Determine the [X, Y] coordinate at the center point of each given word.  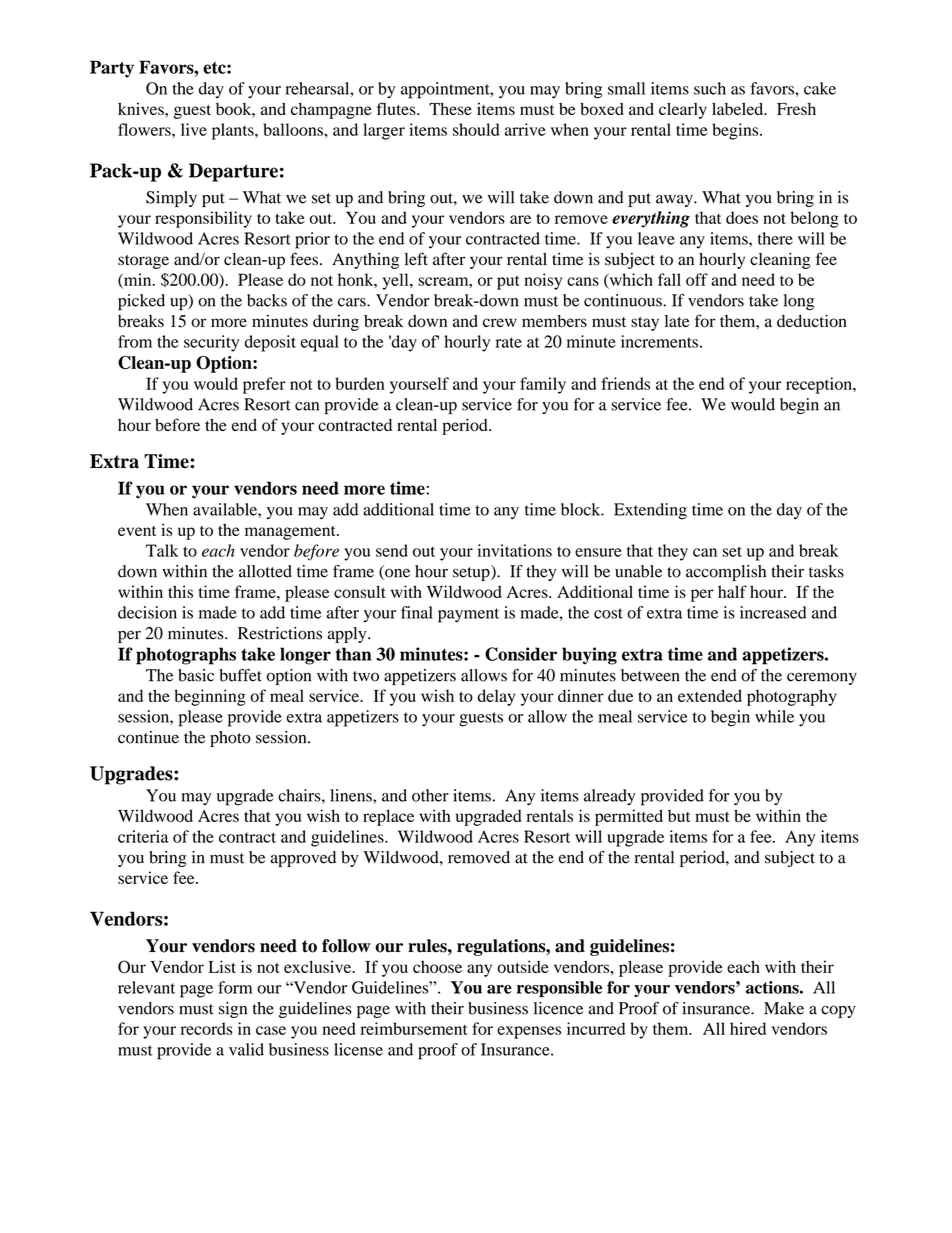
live [194, 129]
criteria [143, 836]
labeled [739, 108]
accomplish [726, 573]
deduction [812, 321]
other [430, 795]
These [450, 108]
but [679, 816]
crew [500, 322]
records [206, 1028]
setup [472, 573]
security [211, 343]
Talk [162, 550]
